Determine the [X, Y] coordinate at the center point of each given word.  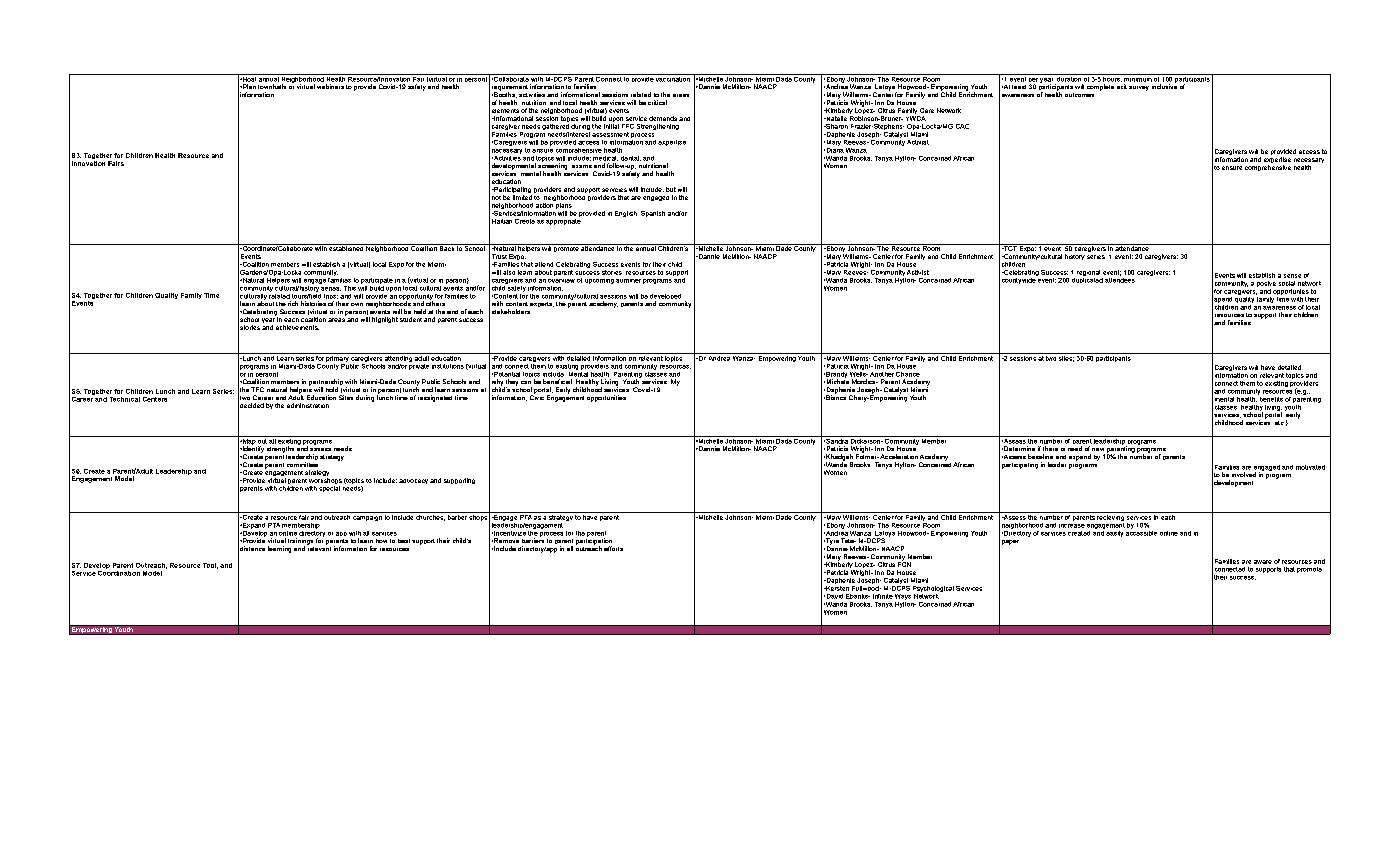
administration [308, 405]
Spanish [653, 214]
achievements [297, 327]
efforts [613, 548]
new [1098, 449]
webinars [330, 86]
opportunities [606, 398]
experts [542, 304]
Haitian [502, 221]
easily [1114, 534]
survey [1139, 88]
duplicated [1087, 279]
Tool [210, 566]
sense [1292, 276]
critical [657, 102]
